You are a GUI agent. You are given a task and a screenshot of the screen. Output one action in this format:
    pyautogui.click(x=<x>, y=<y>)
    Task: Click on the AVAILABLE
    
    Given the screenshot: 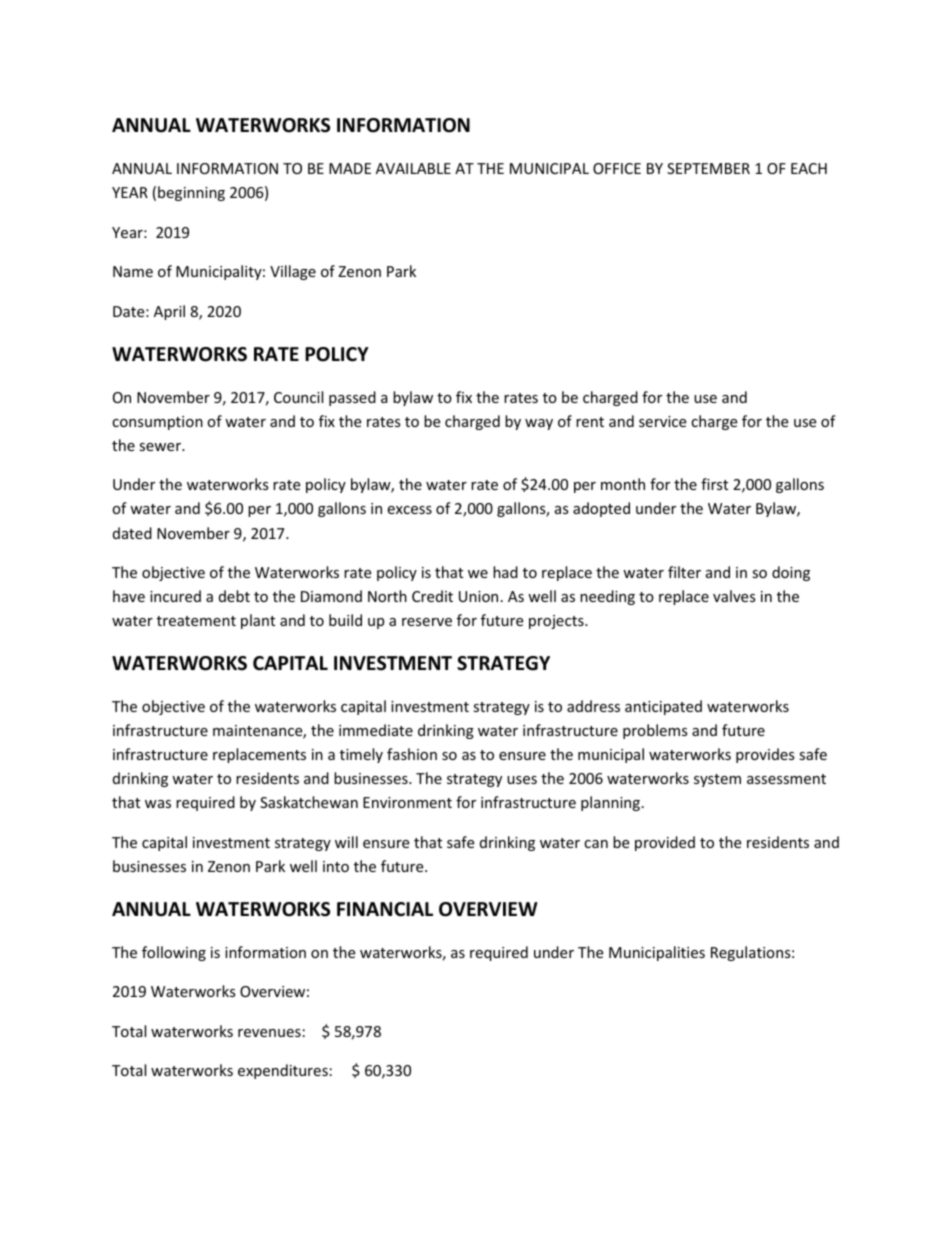 What is the action you would take?
    pyautogui.click(x=413, y=168)
